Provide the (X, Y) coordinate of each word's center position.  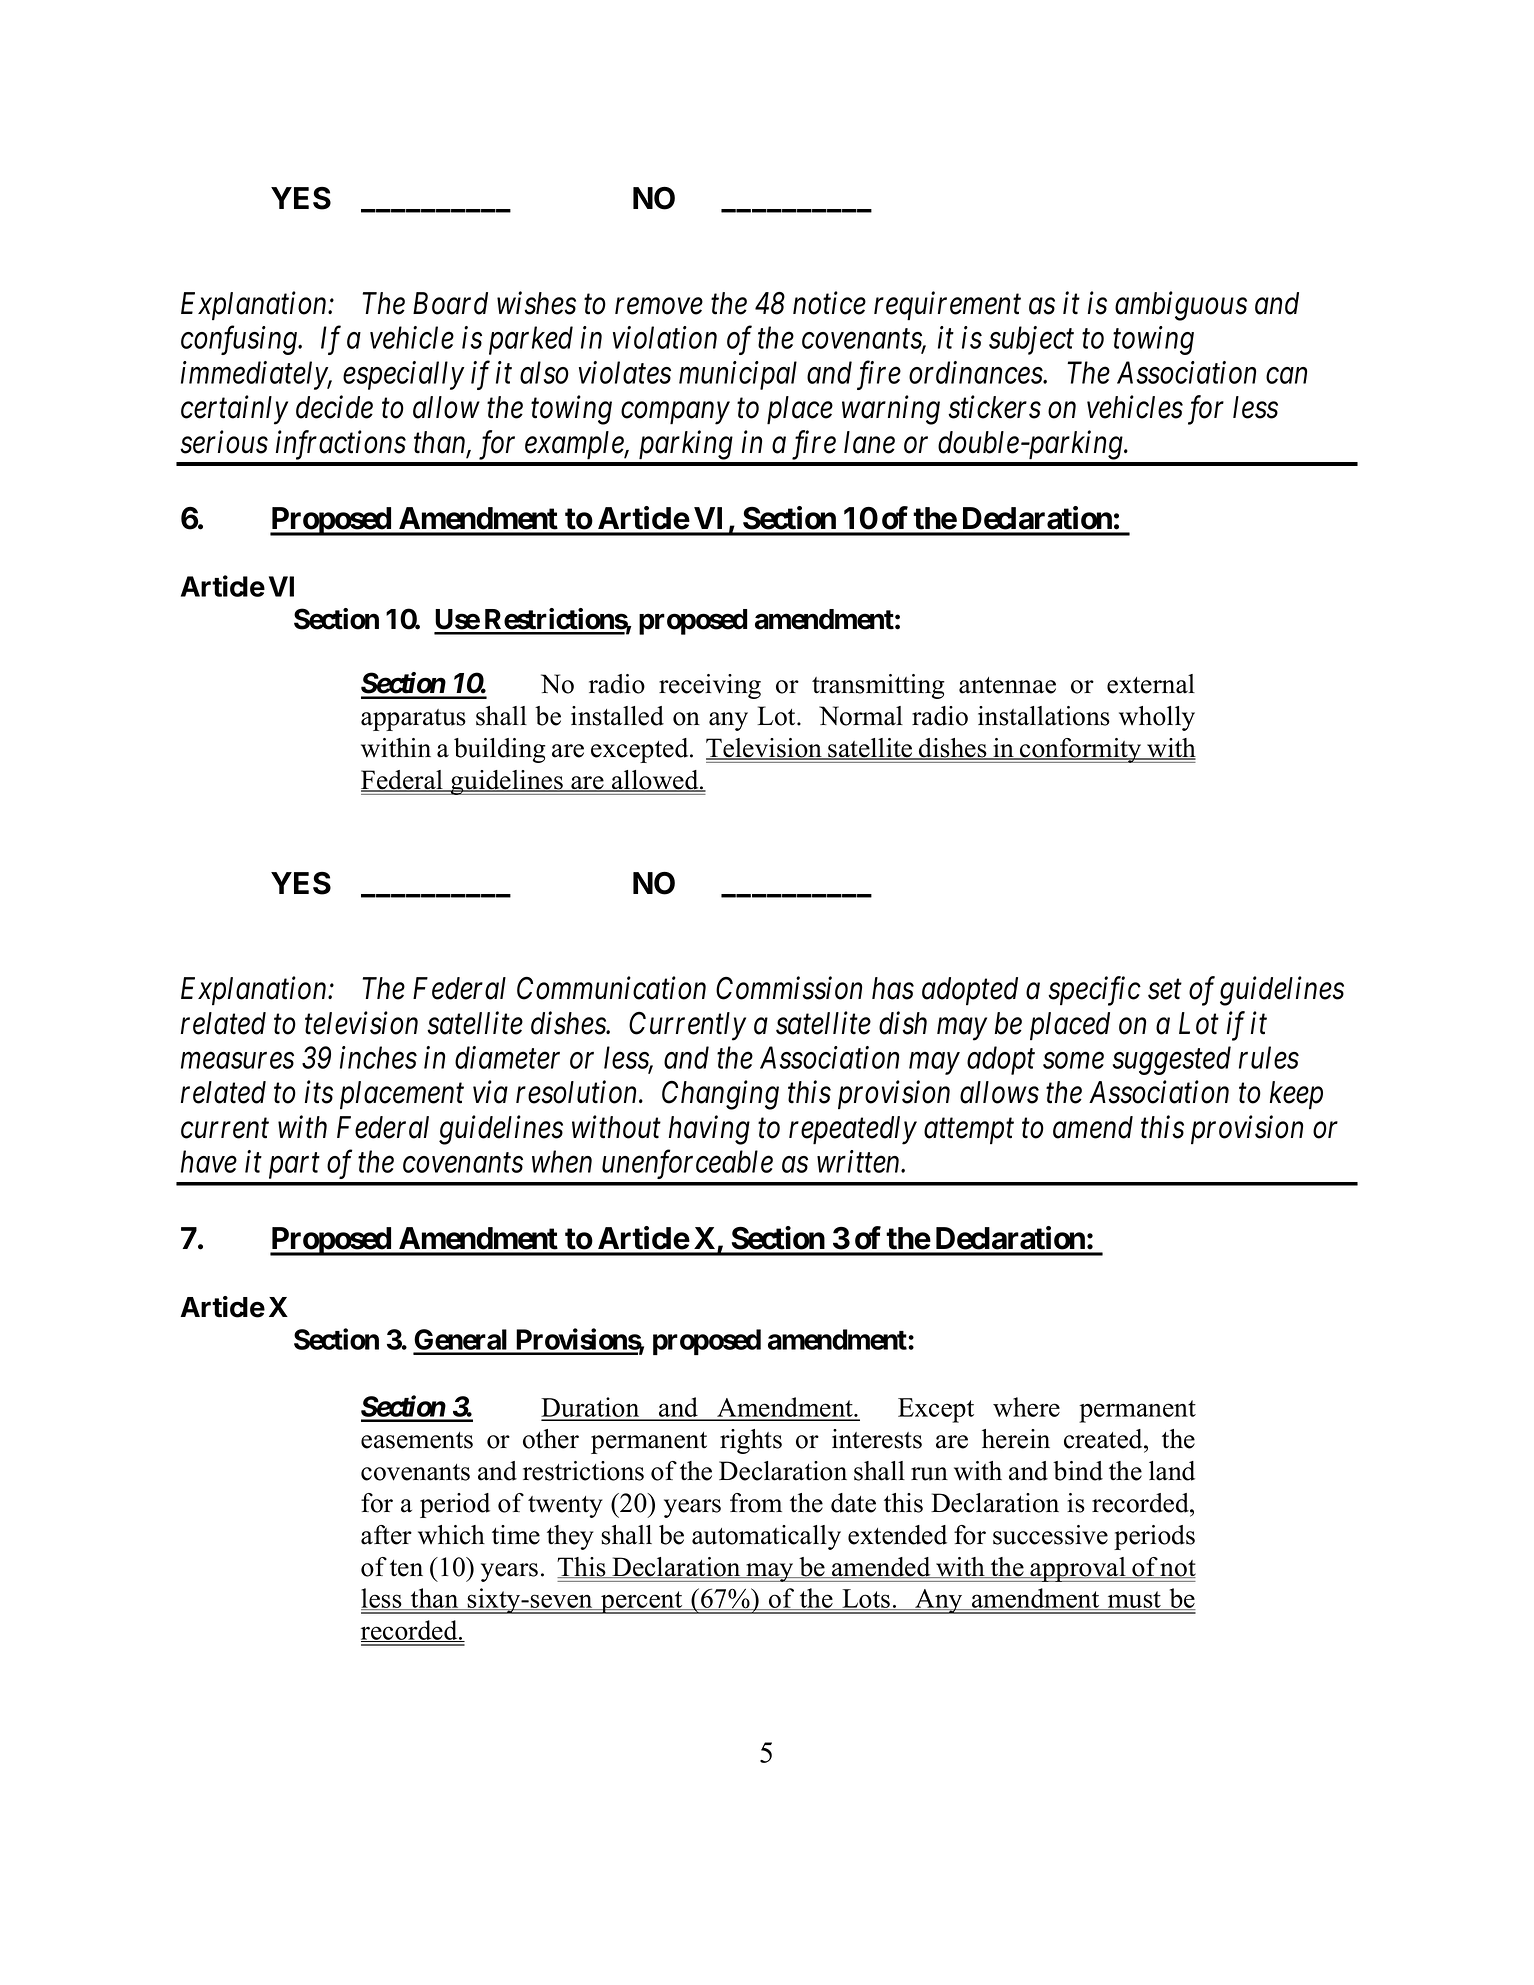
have (209, 1161)
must (1134, 1600)
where (1026, 1407)
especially (403, 375)
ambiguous (1181, 306)
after (386, 1535)
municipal (738, 375)
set (1165, 990)
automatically (766, 1537)
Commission (789, 988)
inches (378, 1057)
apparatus (413, 720)
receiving (710, 686)
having (709, 1130)
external (1151, 684)
